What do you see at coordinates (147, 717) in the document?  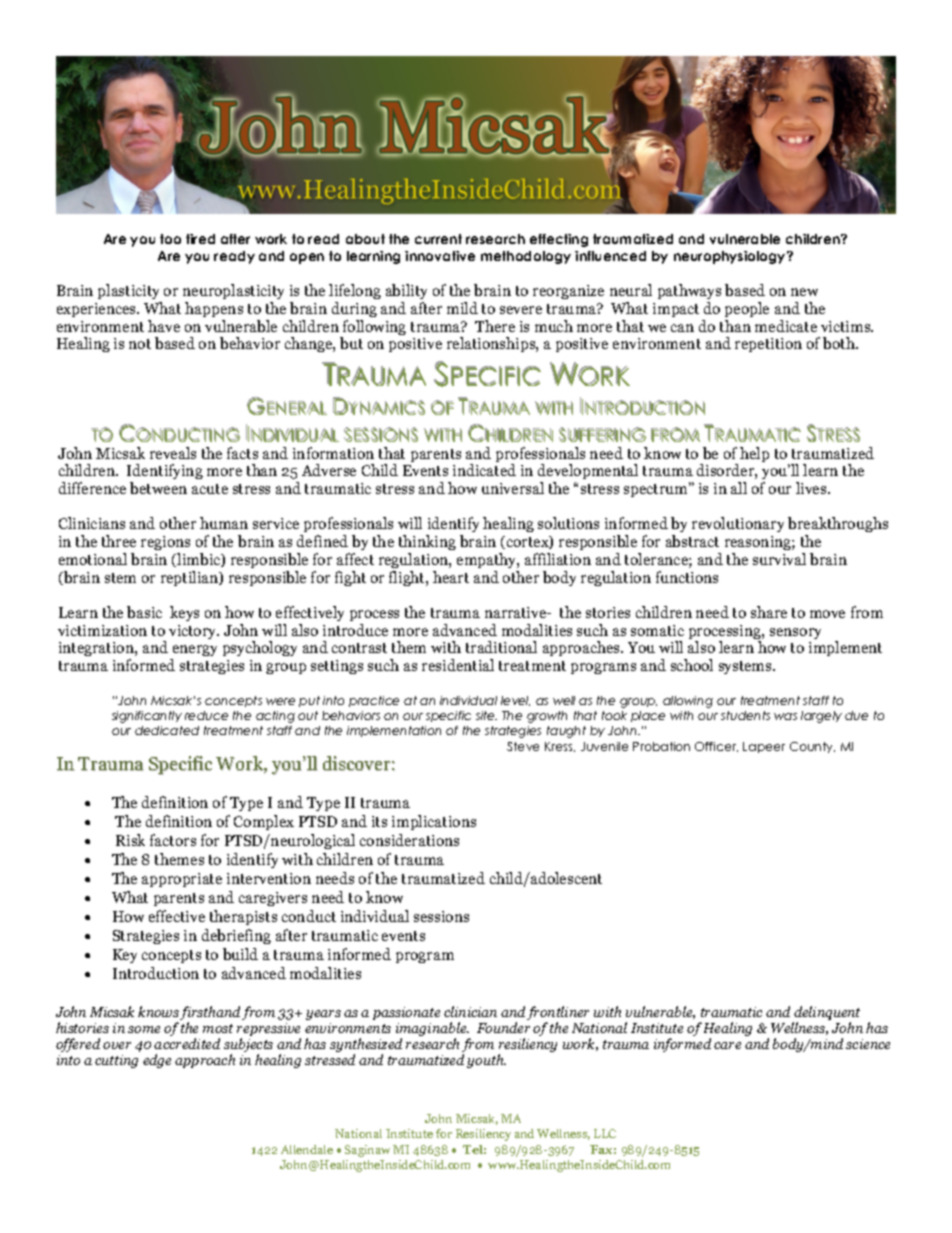 I see `significantly` at bounding box center [147, 717].
